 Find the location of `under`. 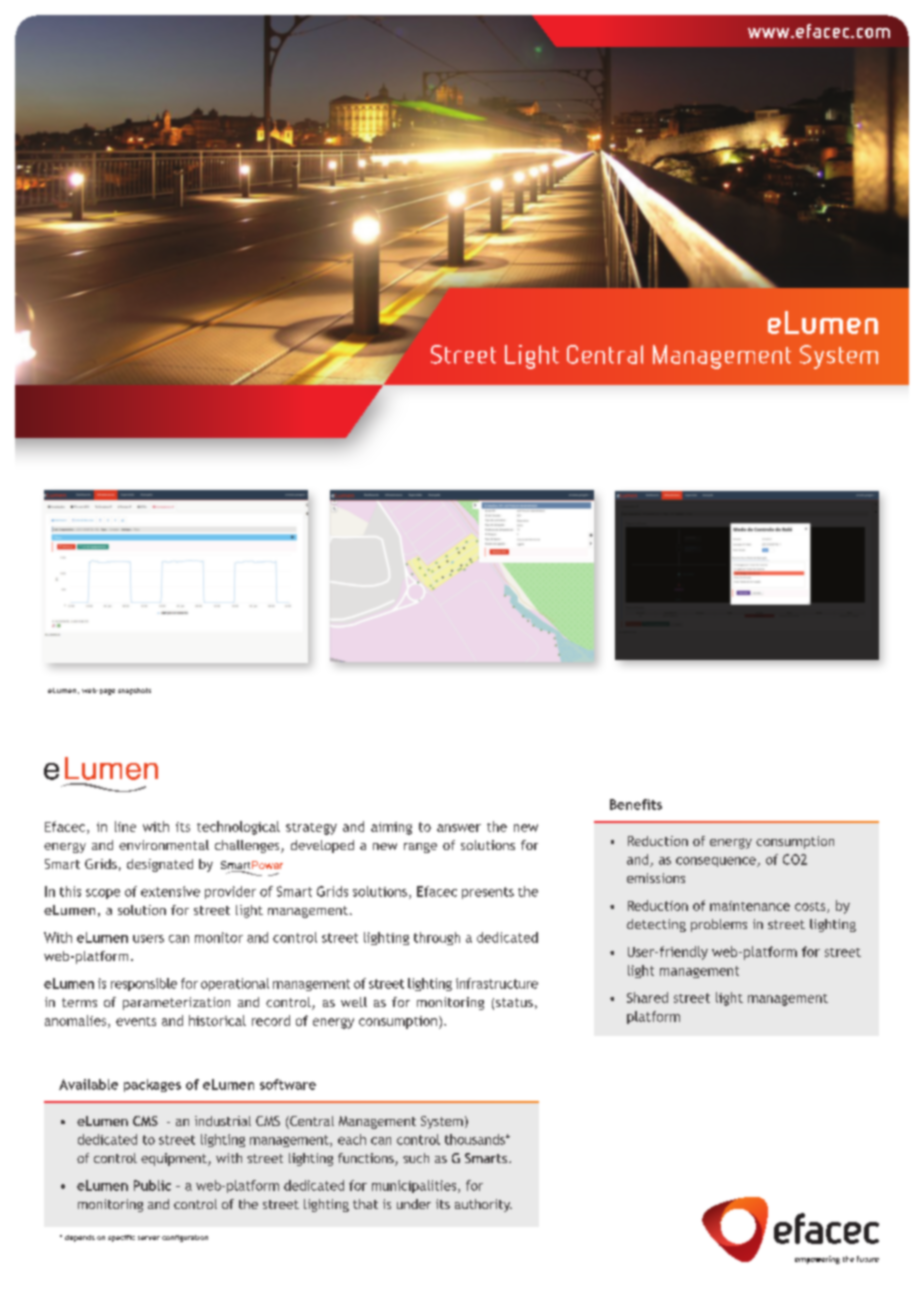

under is located at coordinates (414, 1204).
